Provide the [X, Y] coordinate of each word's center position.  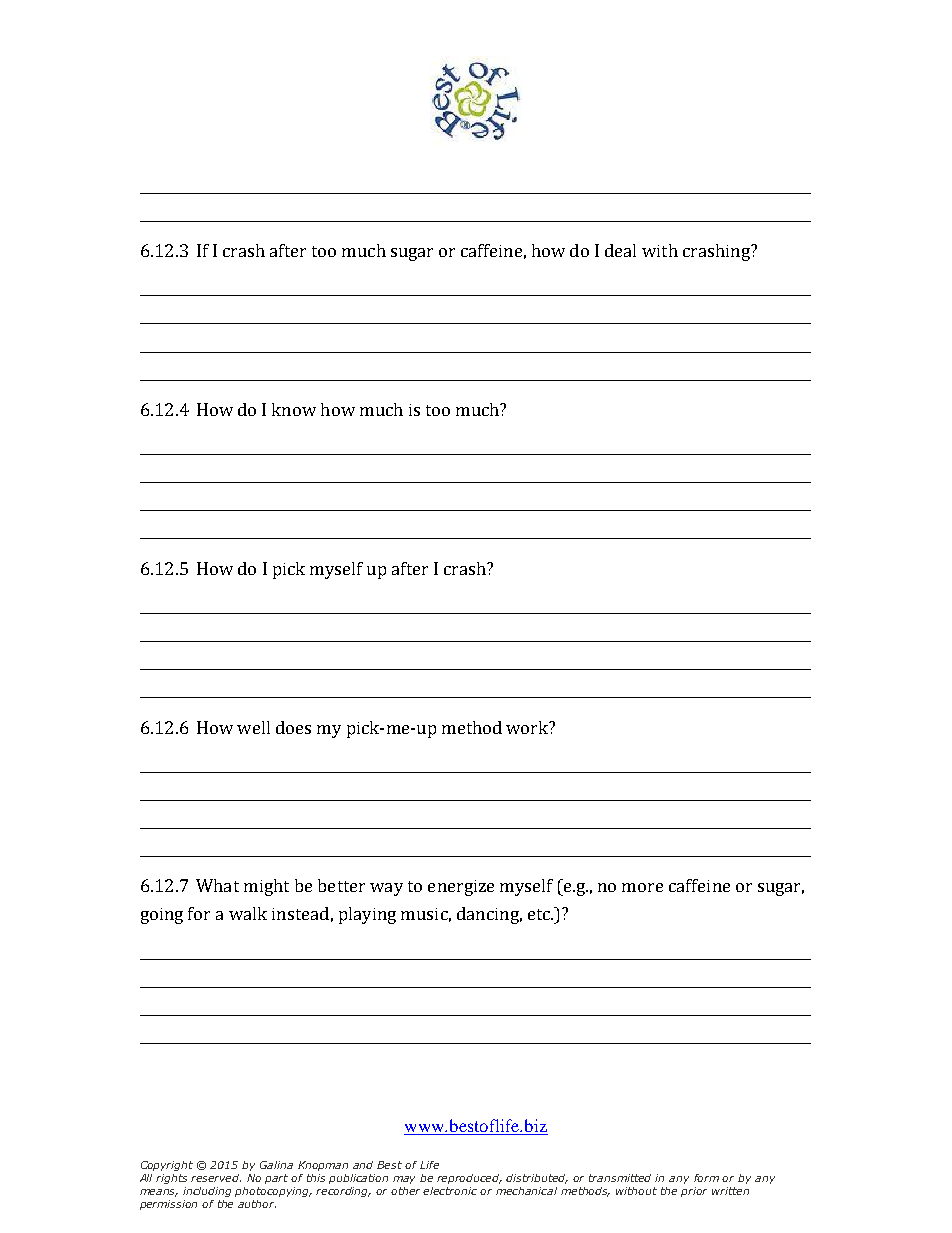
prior [694, 1192]
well [253, 727]
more [642, 887]
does [293, 727]
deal [620, 250]
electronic [450, 1191]
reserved [216, 1178]
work [528, 727]
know [294, 409]
